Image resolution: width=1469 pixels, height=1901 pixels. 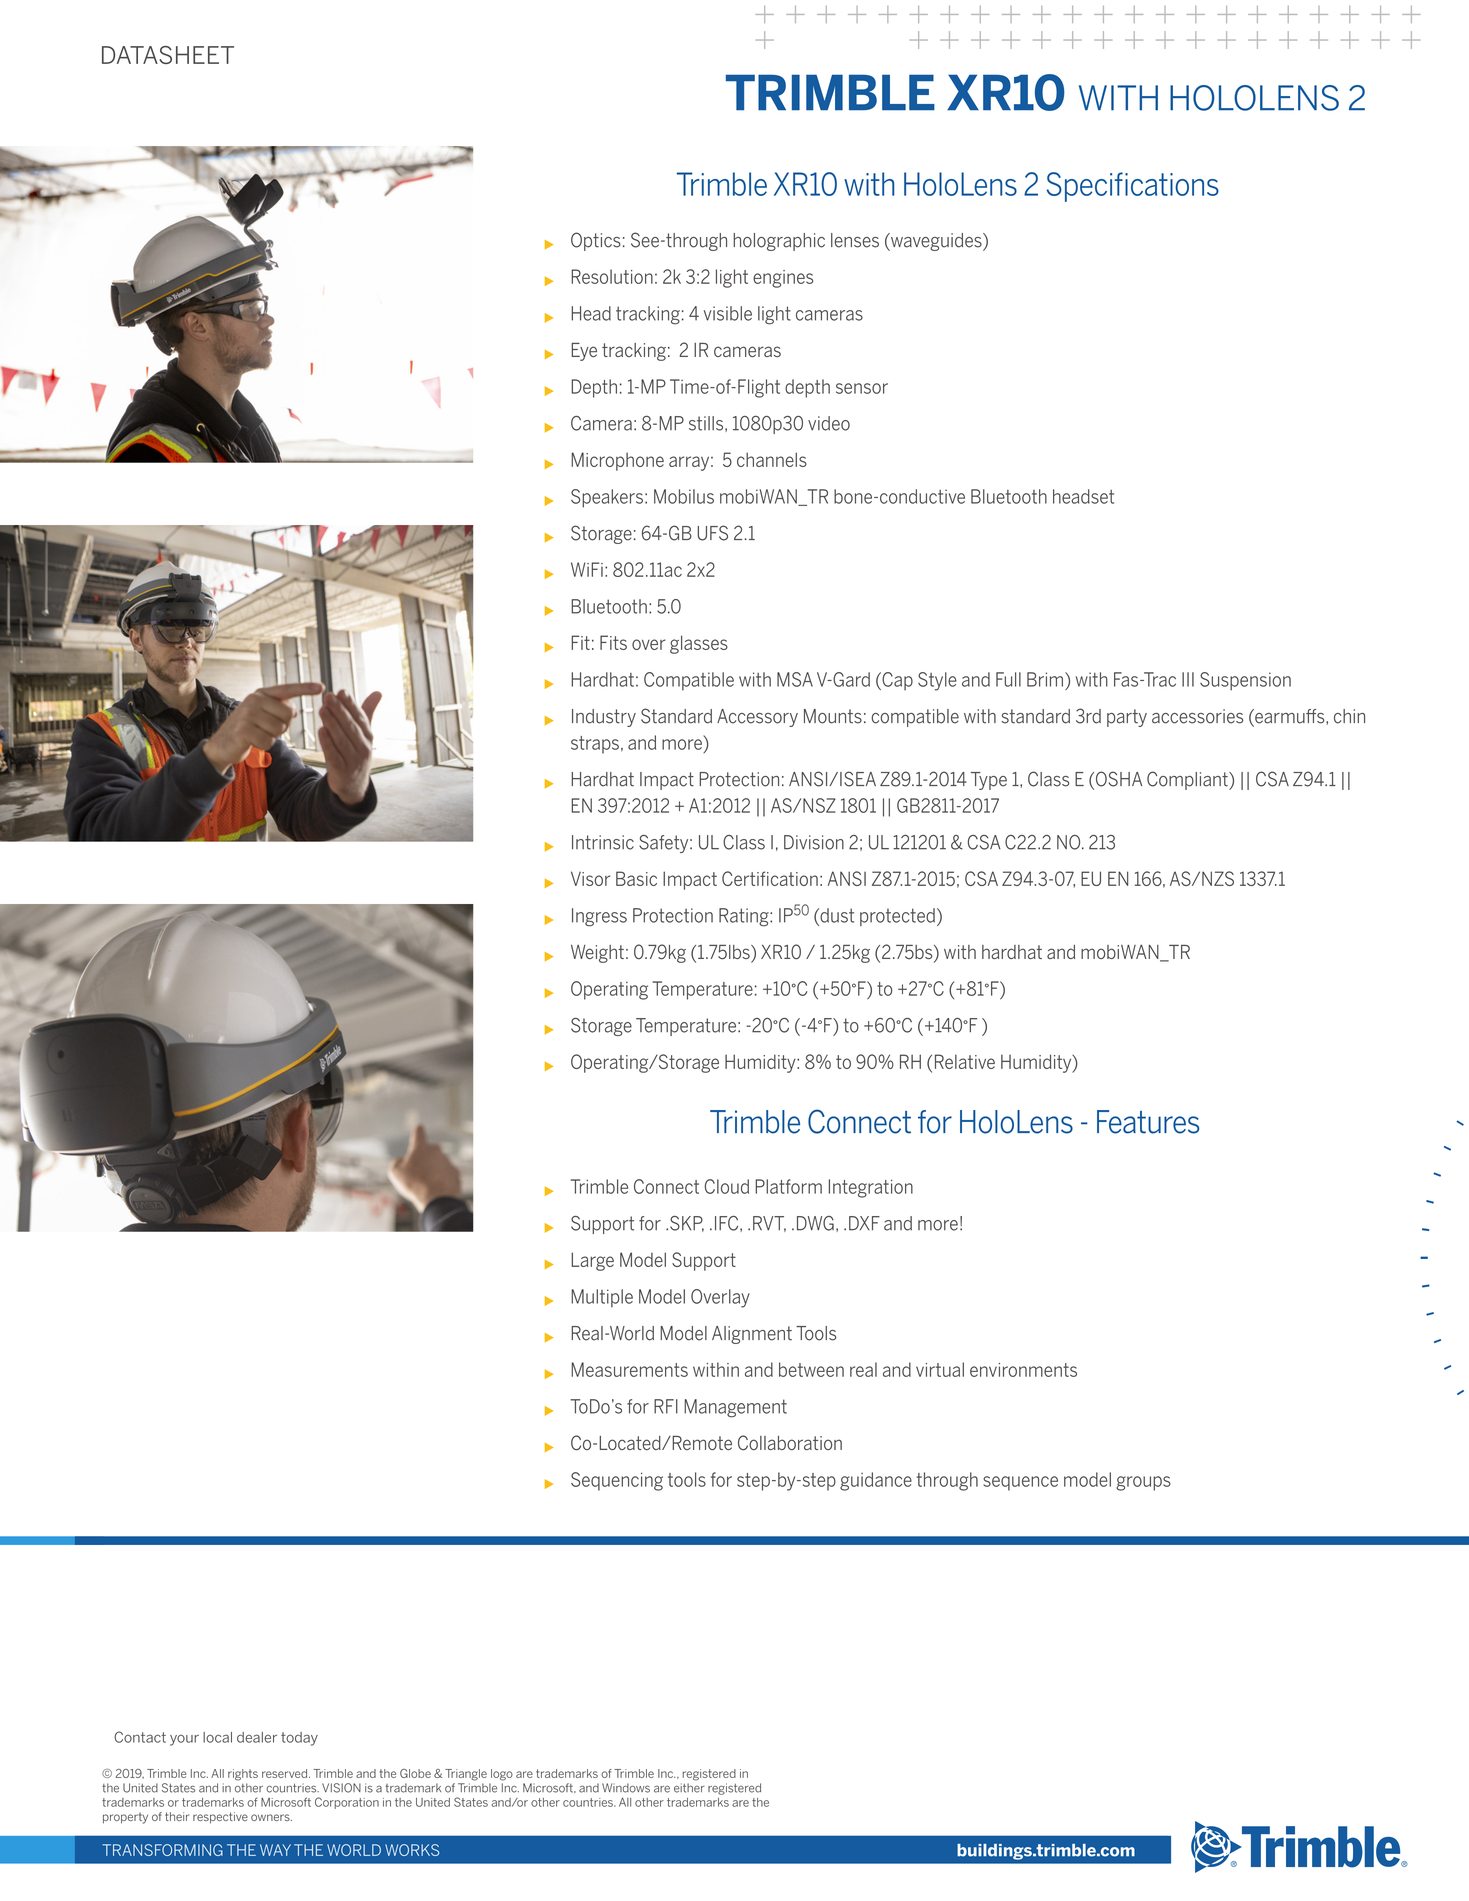 What do you see at coordinates (1143, 1483) in the screenshot?
I see `groups` at bounding box center [1143, 1483].
